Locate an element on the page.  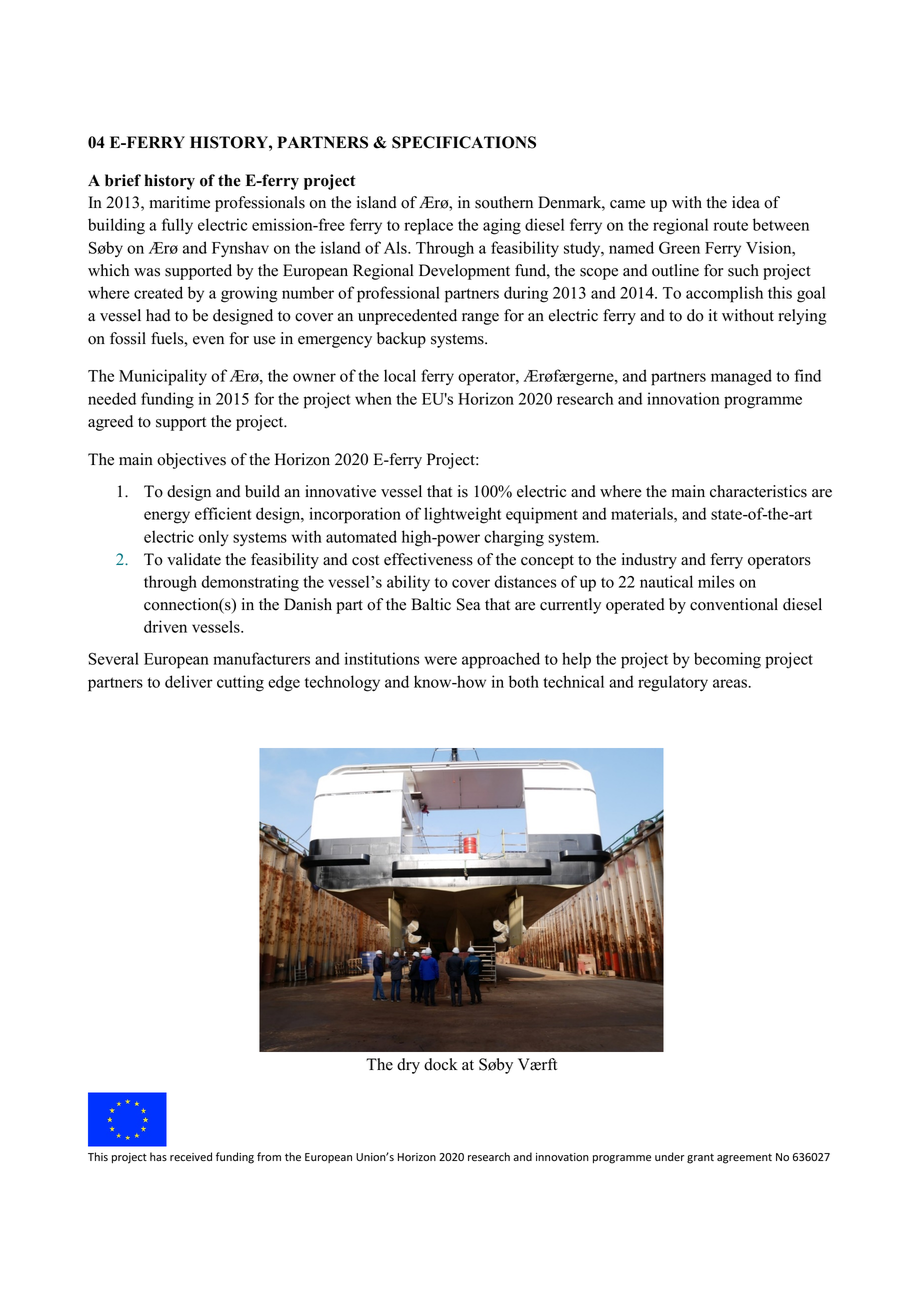
were is located at coordinates (440, 660).
